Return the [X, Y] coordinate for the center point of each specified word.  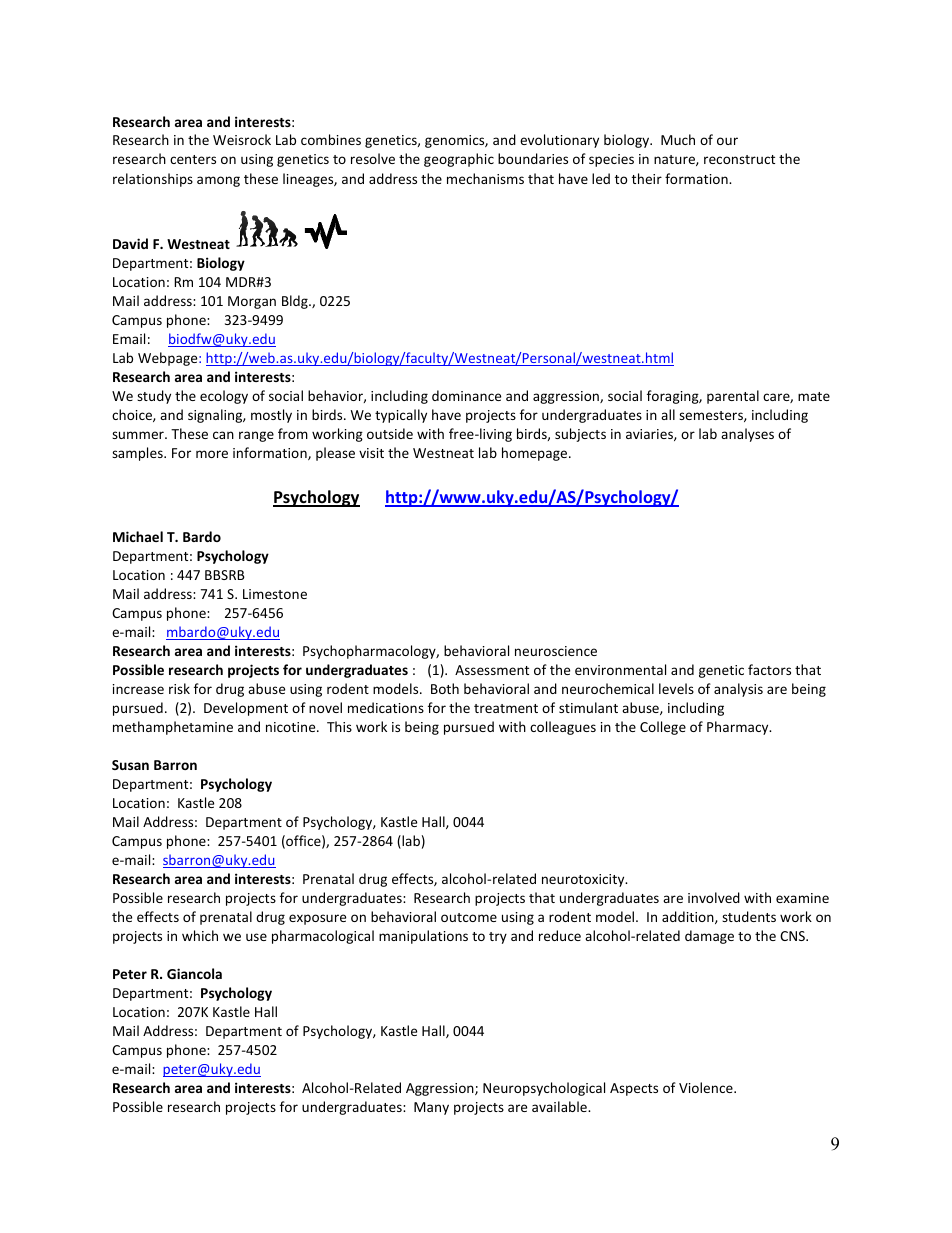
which [200, 935]
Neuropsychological [544, 1089]
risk [179, 688]
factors [769, 669]
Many [431, 1108]
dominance [466, 395]
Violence [707, 1087]
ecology [224, 397]
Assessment [492, 670]
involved [714, 897]
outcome [469, 917]
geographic [459, 160]
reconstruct [739, 159]
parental [733, 397]
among [218, 181]
